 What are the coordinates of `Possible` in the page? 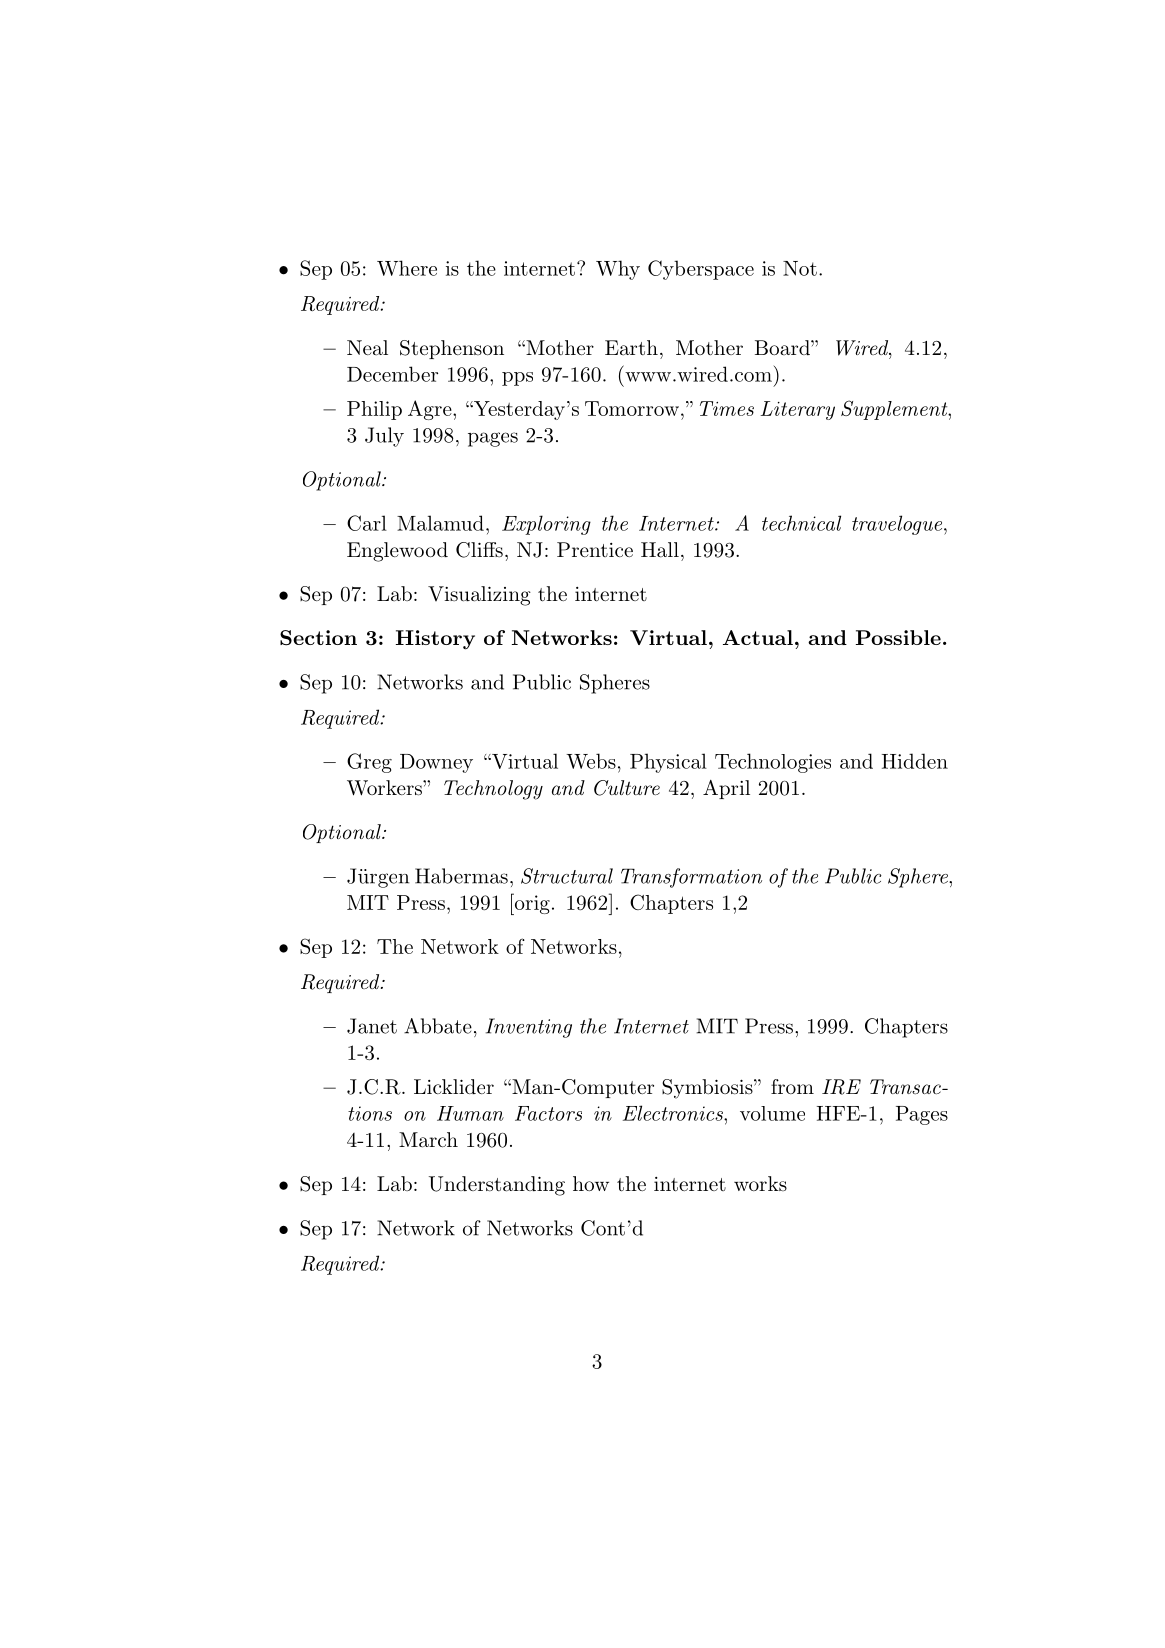 It's located at (898, 637).
